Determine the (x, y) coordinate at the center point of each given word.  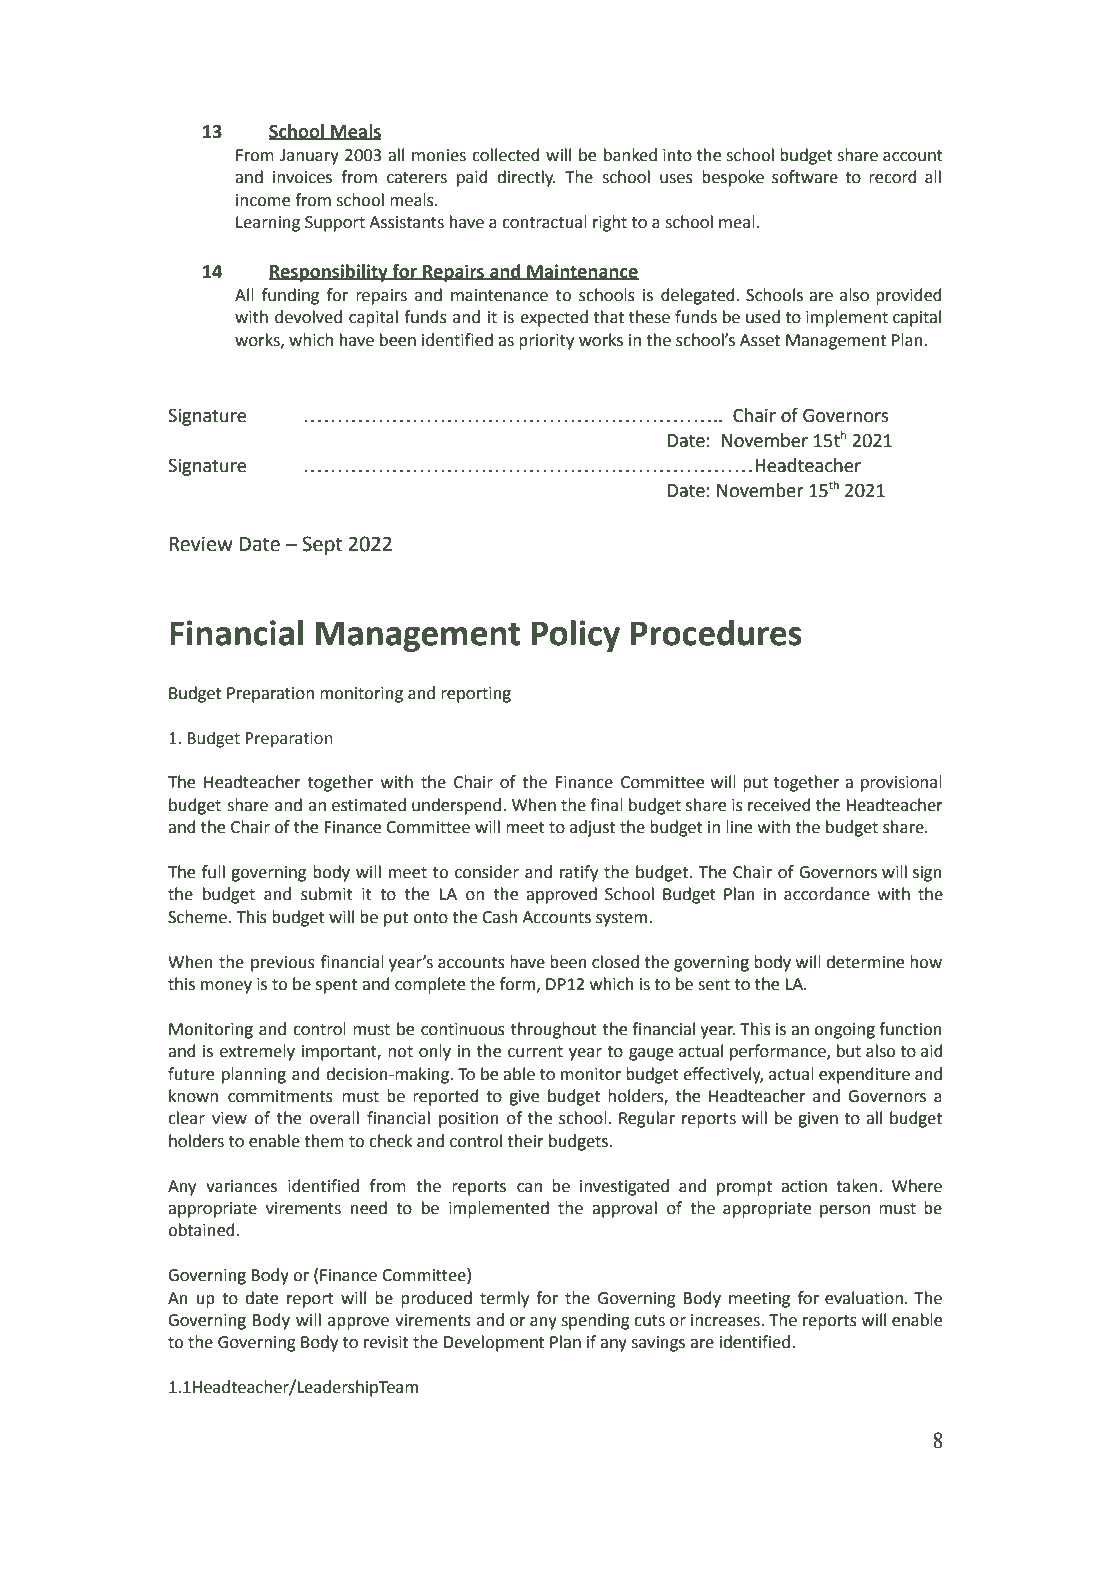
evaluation (864, 1298)
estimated (369, 805)
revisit (386, 1342)
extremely (257, 1052)
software (805, 177)
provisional (901, 783)
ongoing (844, 1031)
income (263, 200)
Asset (760, 340)
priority (546, 342)
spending (595, 1321)
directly (526, 178)
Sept (322, 545)
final (606, 805)
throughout (554, 1030)
